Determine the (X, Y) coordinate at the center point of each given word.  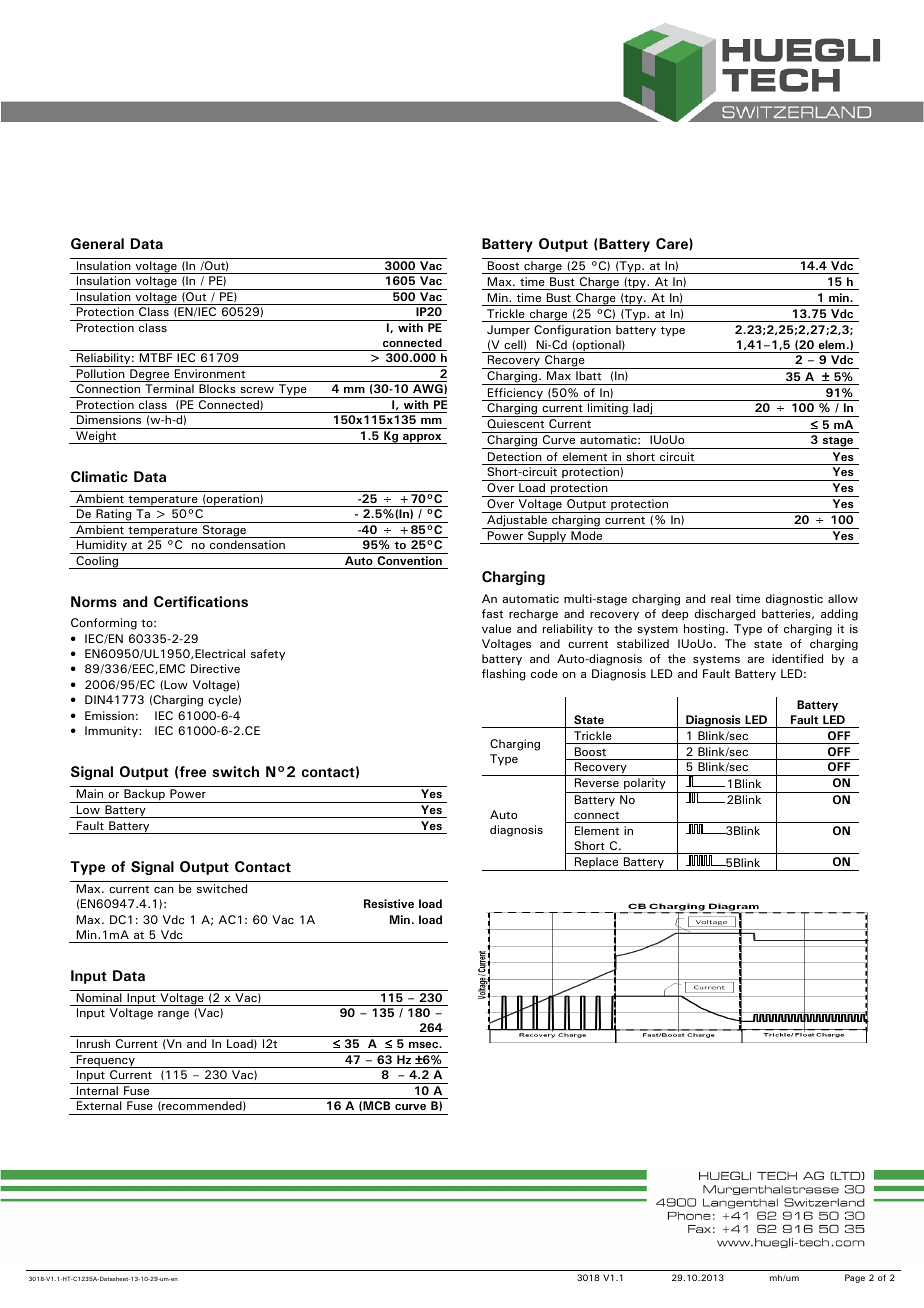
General (97, 243)
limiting (608, 410)
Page (855, 1278)
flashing (503, 675)
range (173, 1015)
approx (422, 439)
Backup (144, 796)
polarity (645, 785)
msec (424, 1045)
